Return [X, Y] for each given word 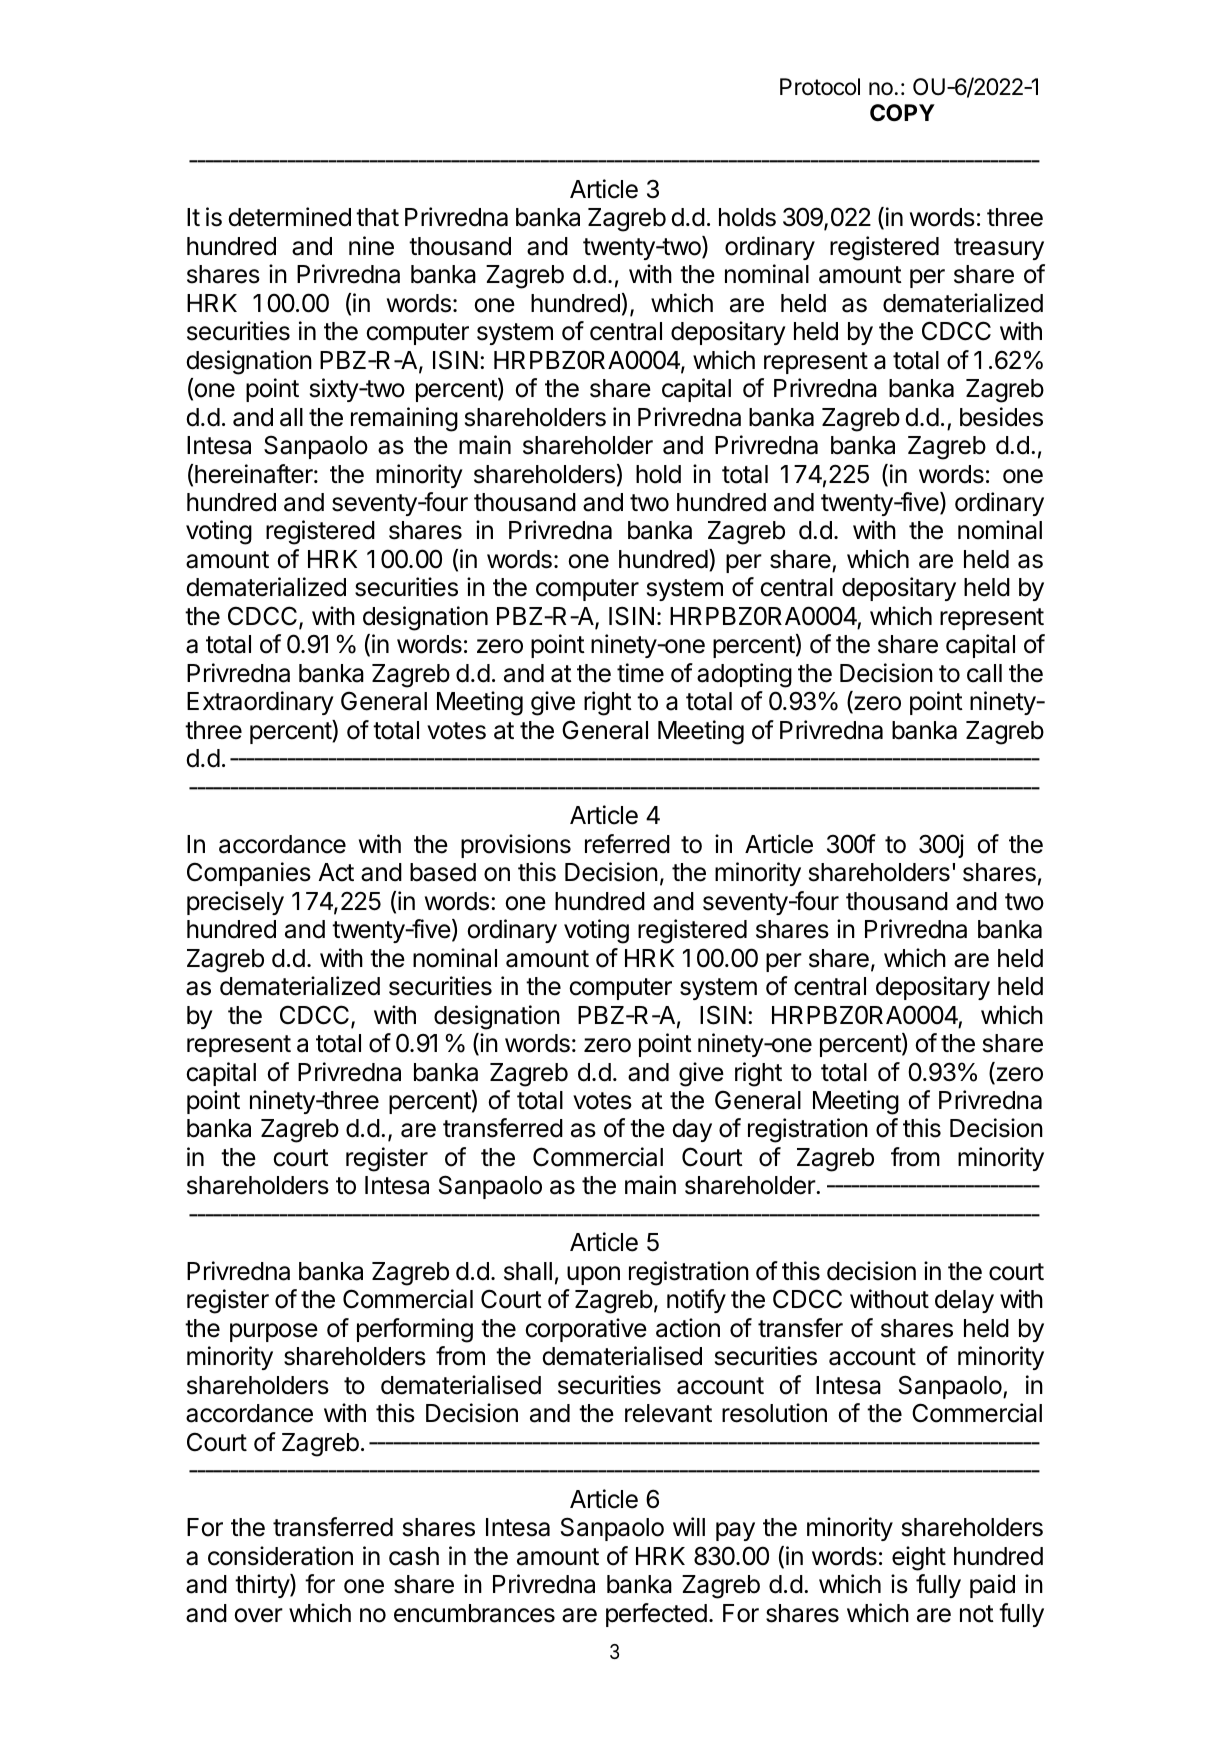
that [377, 217]
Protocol [820, 87]
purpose [274, 1332]
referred [627, 844]
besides [1001, 417]
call [984, 673]
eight [919, 1558]
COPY [902, 113]
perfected [656, 1615]
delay [964, 1301]
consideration [280, 1556]
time [640, 673]
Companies [249, 874]
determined [289, 217]
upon [593, 1275]
